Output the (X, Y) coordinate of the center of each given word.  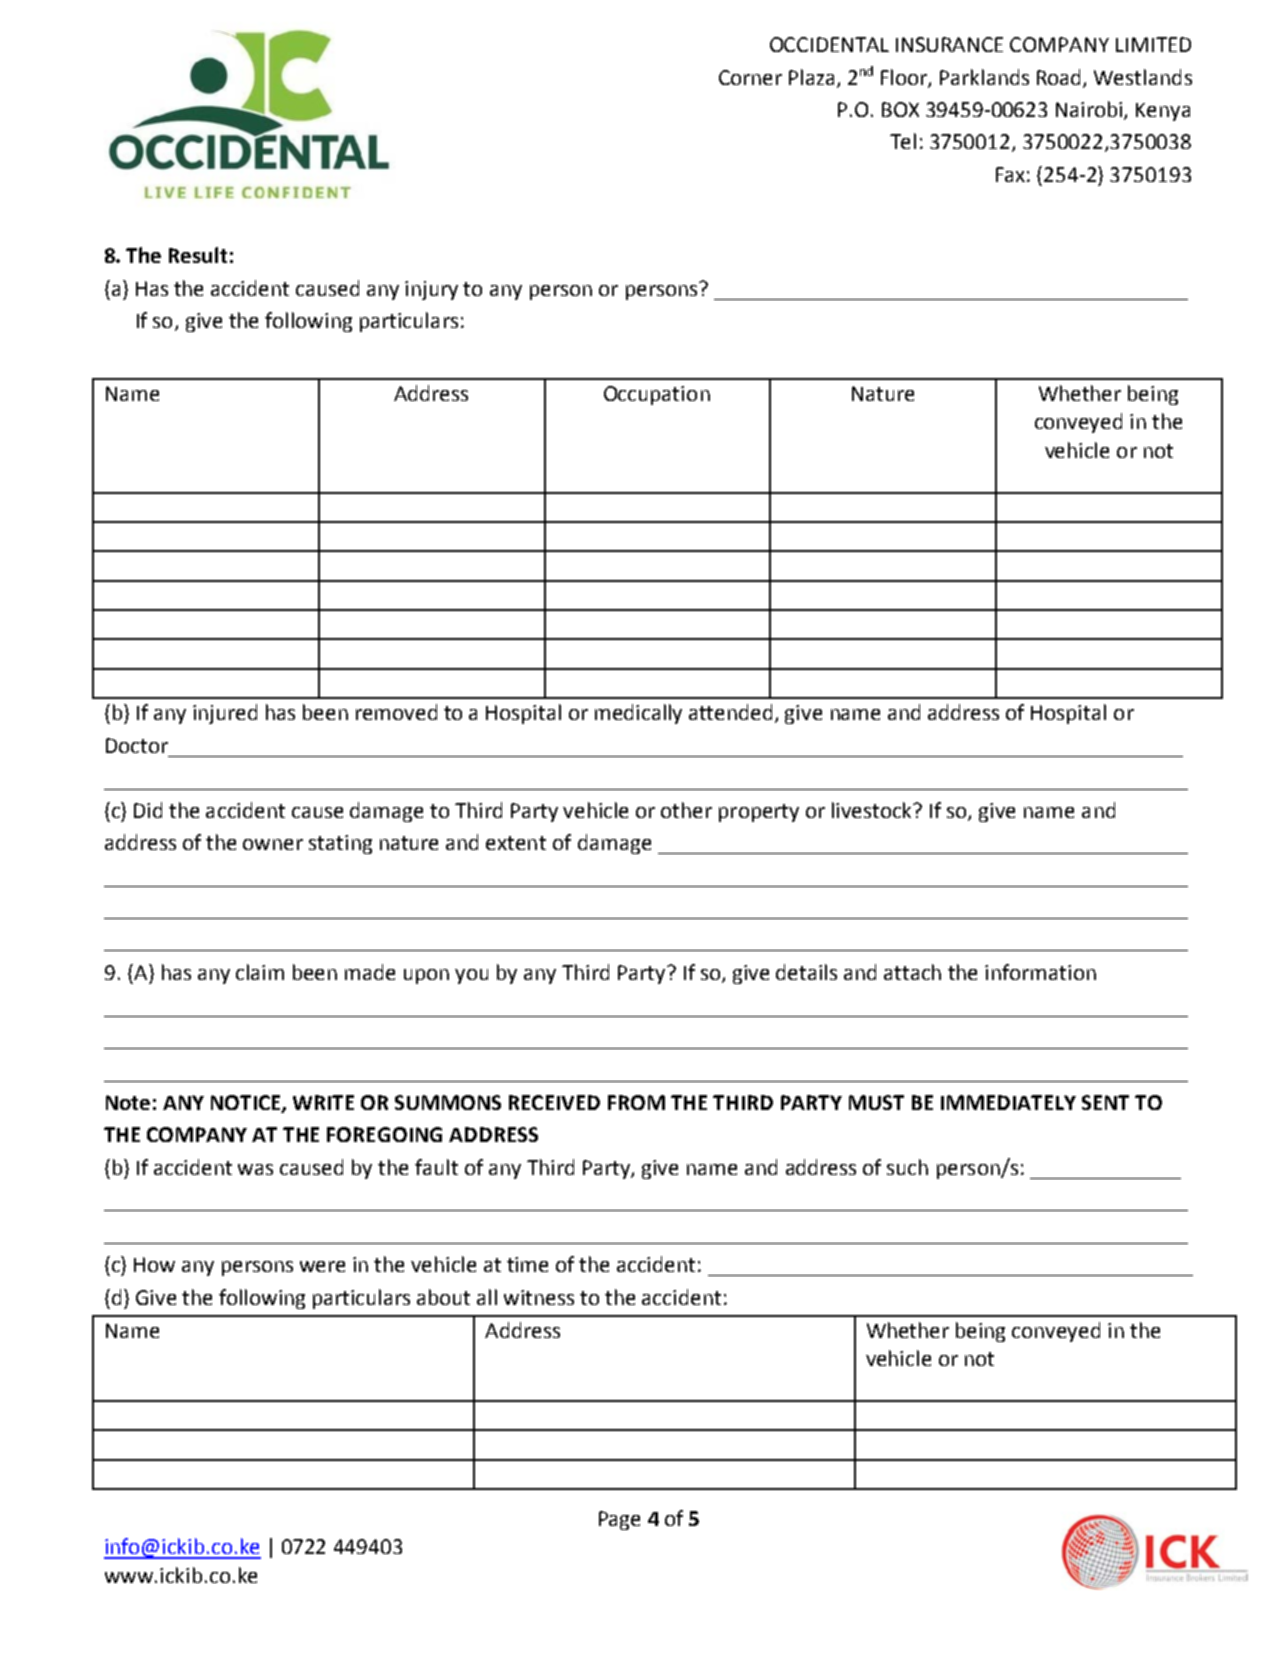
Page (619, 1520)
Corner (750, 77)
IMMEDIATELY (1008, 1102)
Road (1060, 78)
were (322, 1266)
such (907, 1167)
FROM (636, 1102)
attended (730, 712)
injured (225, 714)
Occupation (657, 395)
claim (260, 972)
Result (198, 255)
